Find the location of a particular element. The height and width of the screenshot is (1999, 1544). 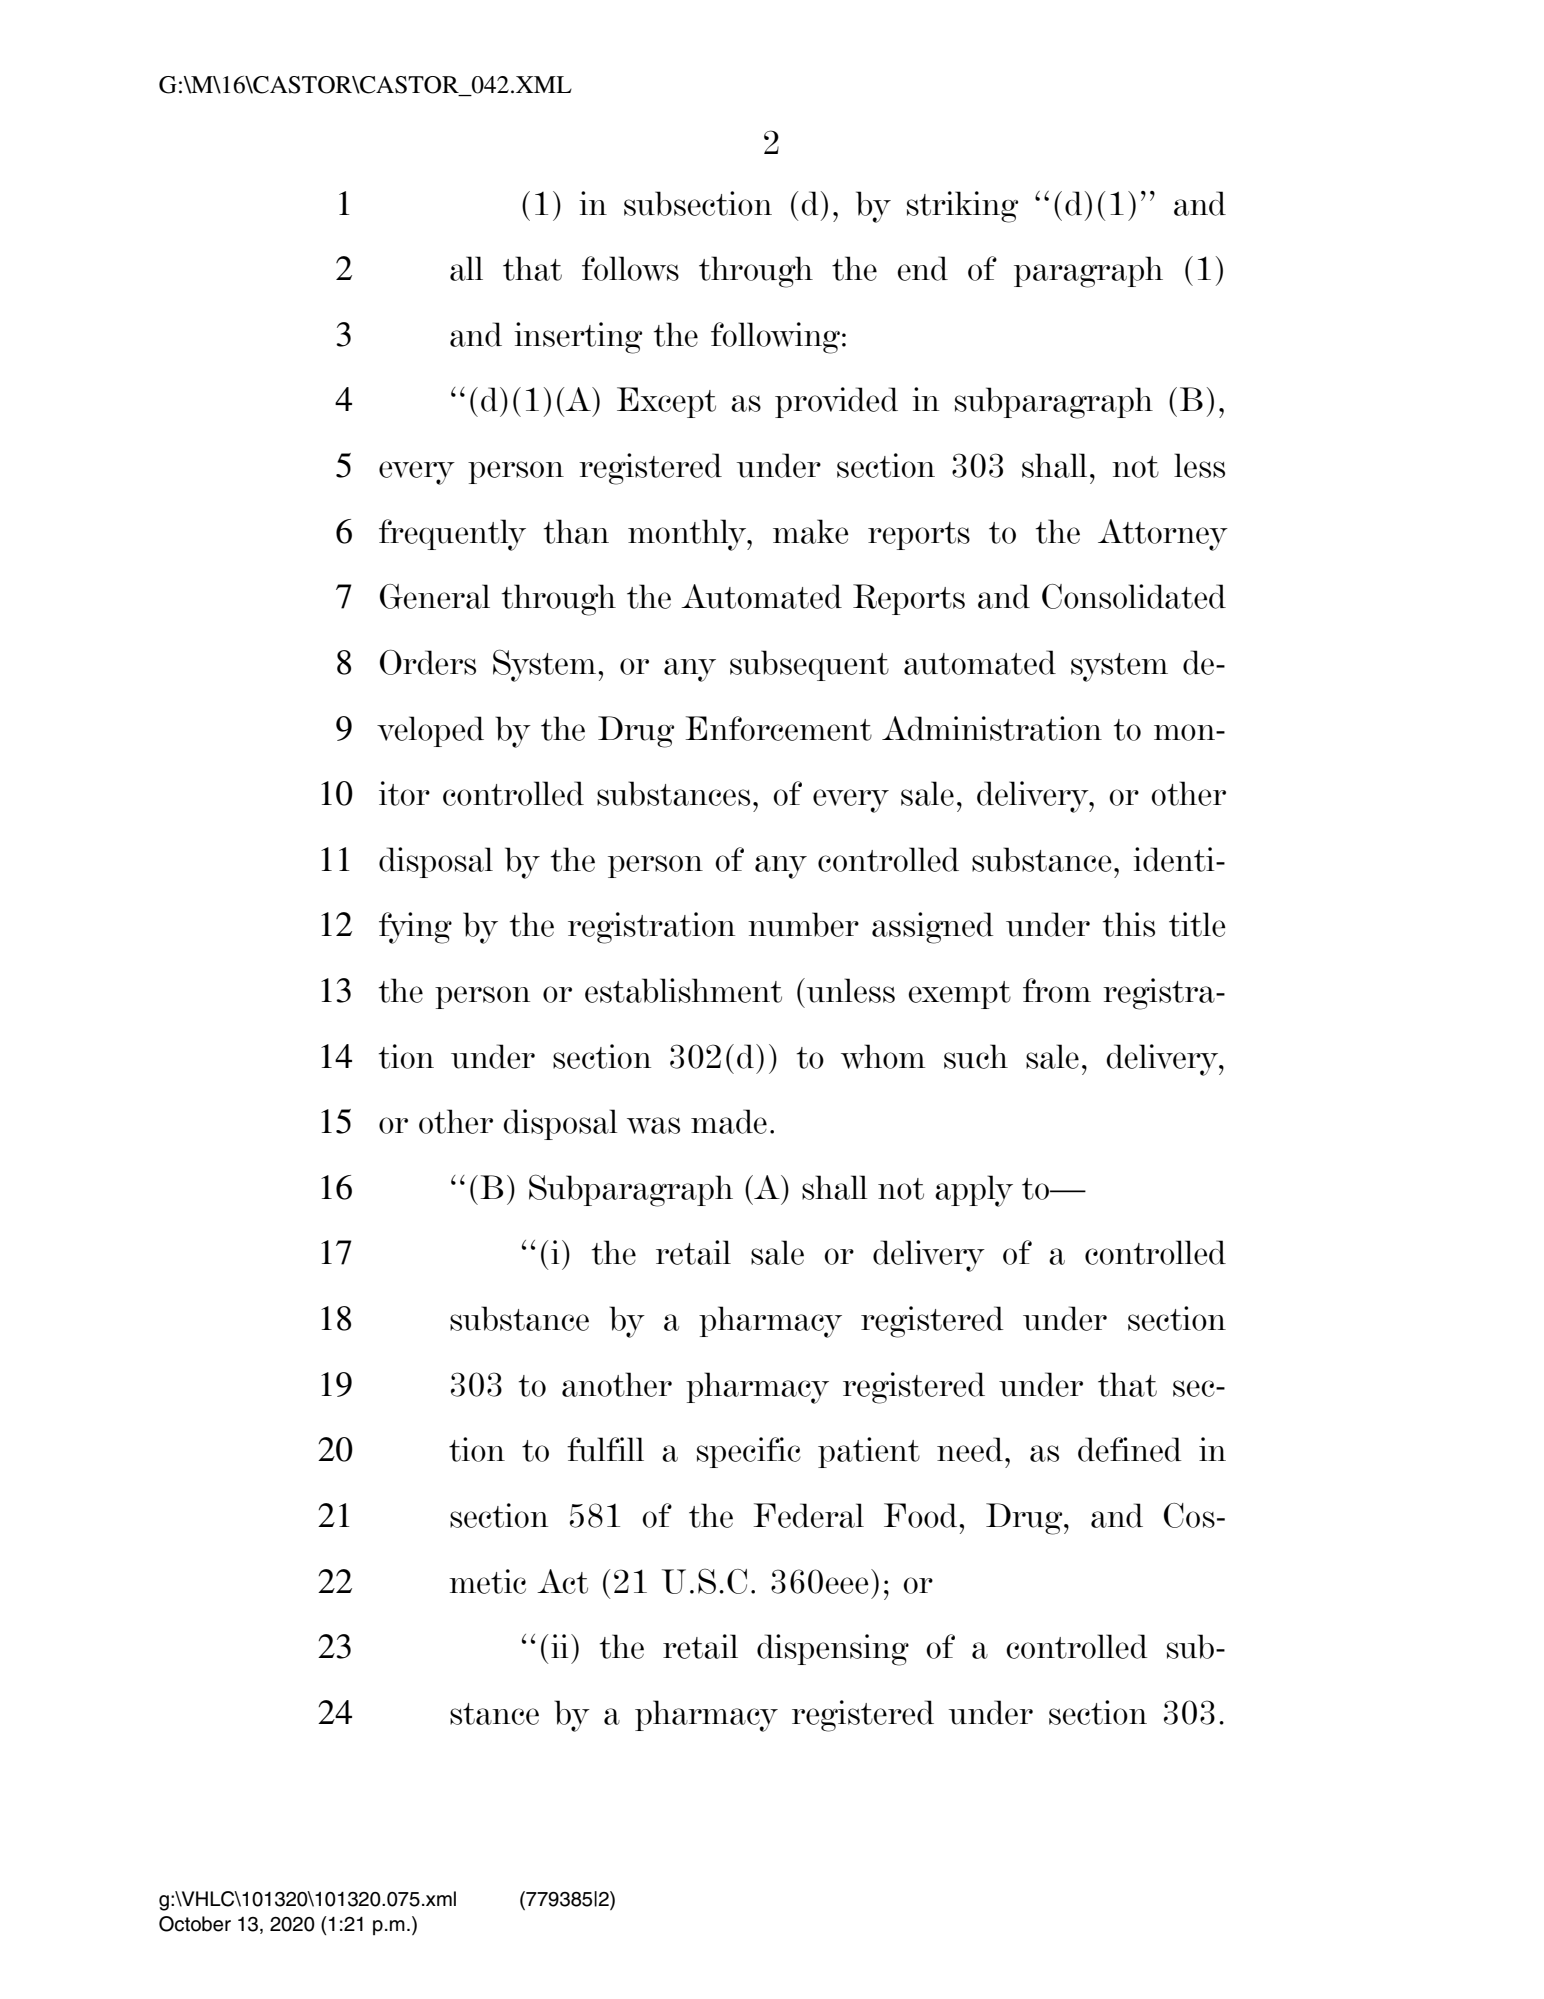

Consolidated is located at coordinates (1134, 596).
